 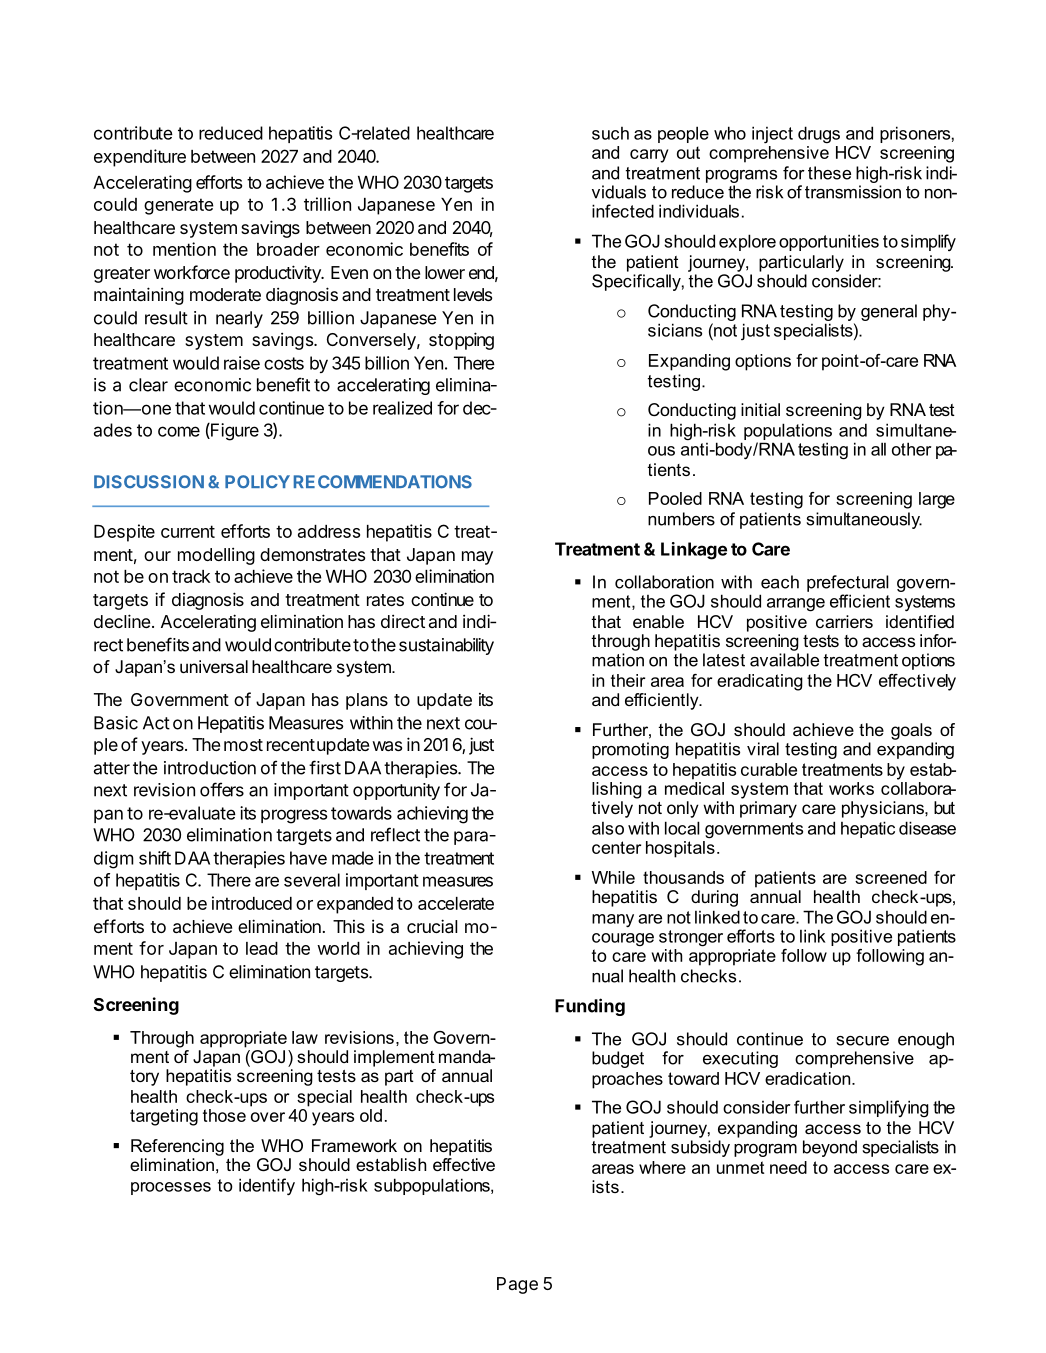 What do you see at coordinates (862, 1041) in the page?
I see `secure` at bounding box center [862, 1041].
